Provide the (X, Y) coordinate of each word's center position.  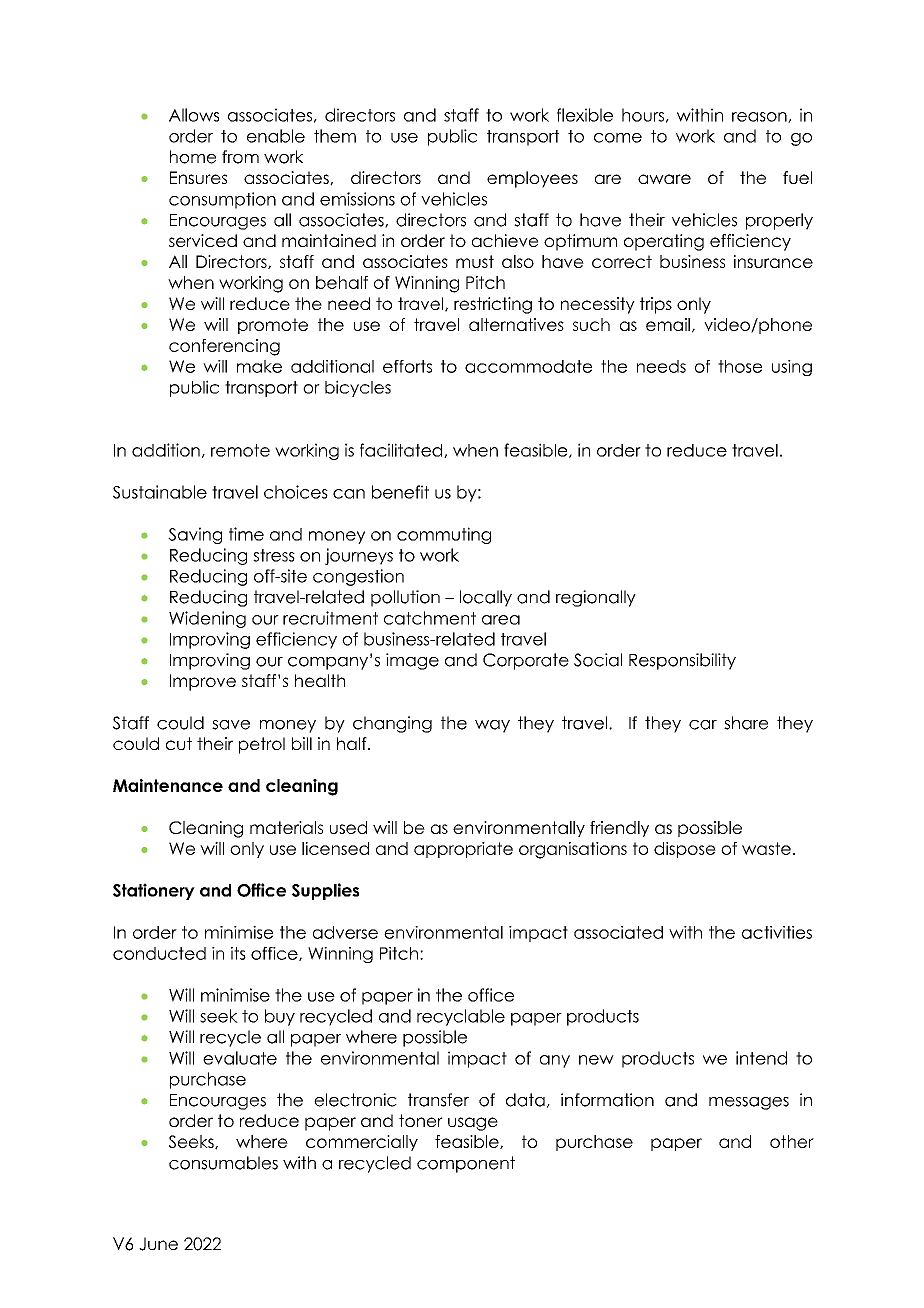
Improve (203, 682)
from (240, 157)
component (466, 1164)
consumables (223, 1163)
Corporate (526, 661)
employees (532, 179)
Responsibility (682, 661)
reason (760, 117)
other (792, 1141)
